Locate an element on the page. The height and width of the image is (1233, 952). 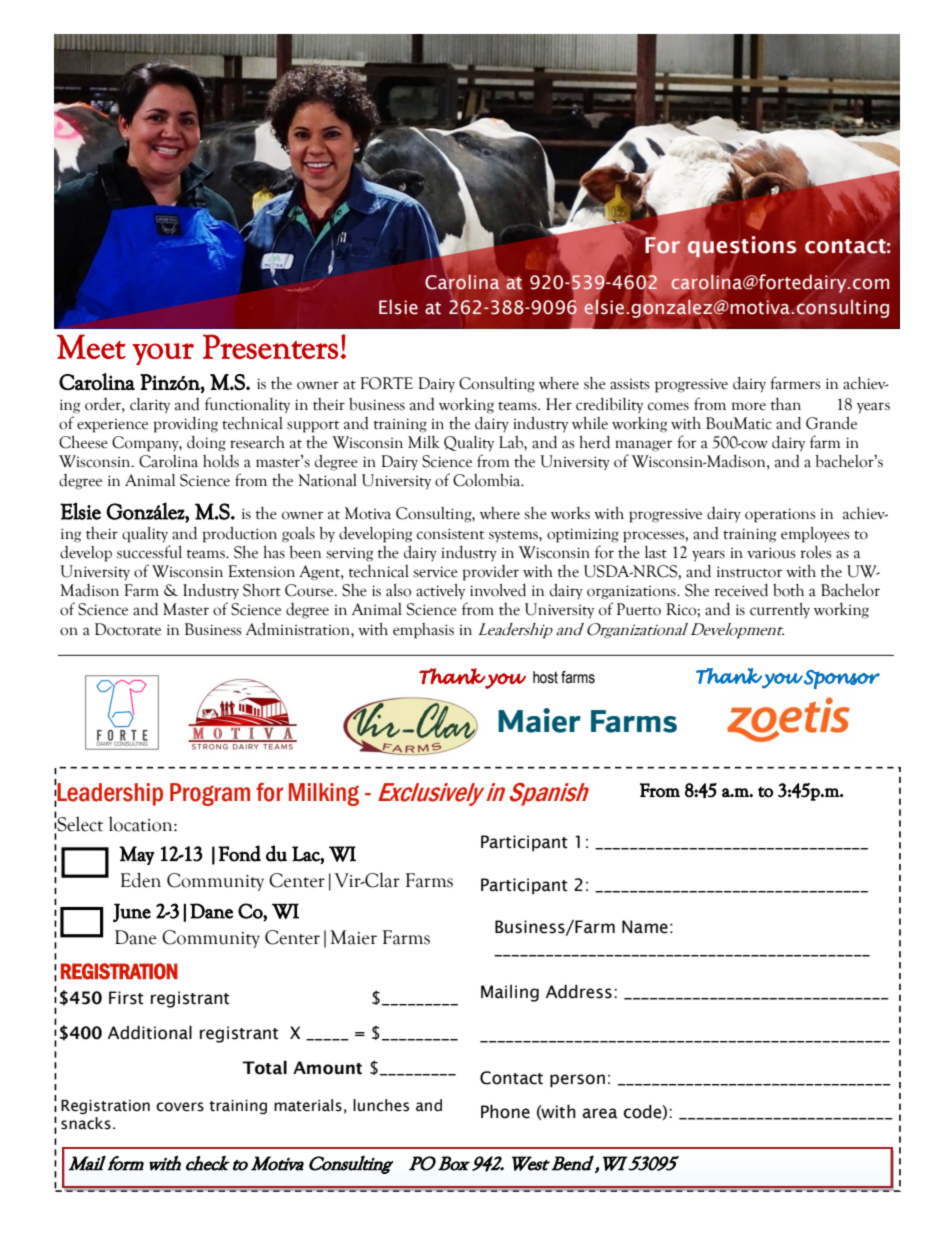
June is located at coordinates (132, 912).
